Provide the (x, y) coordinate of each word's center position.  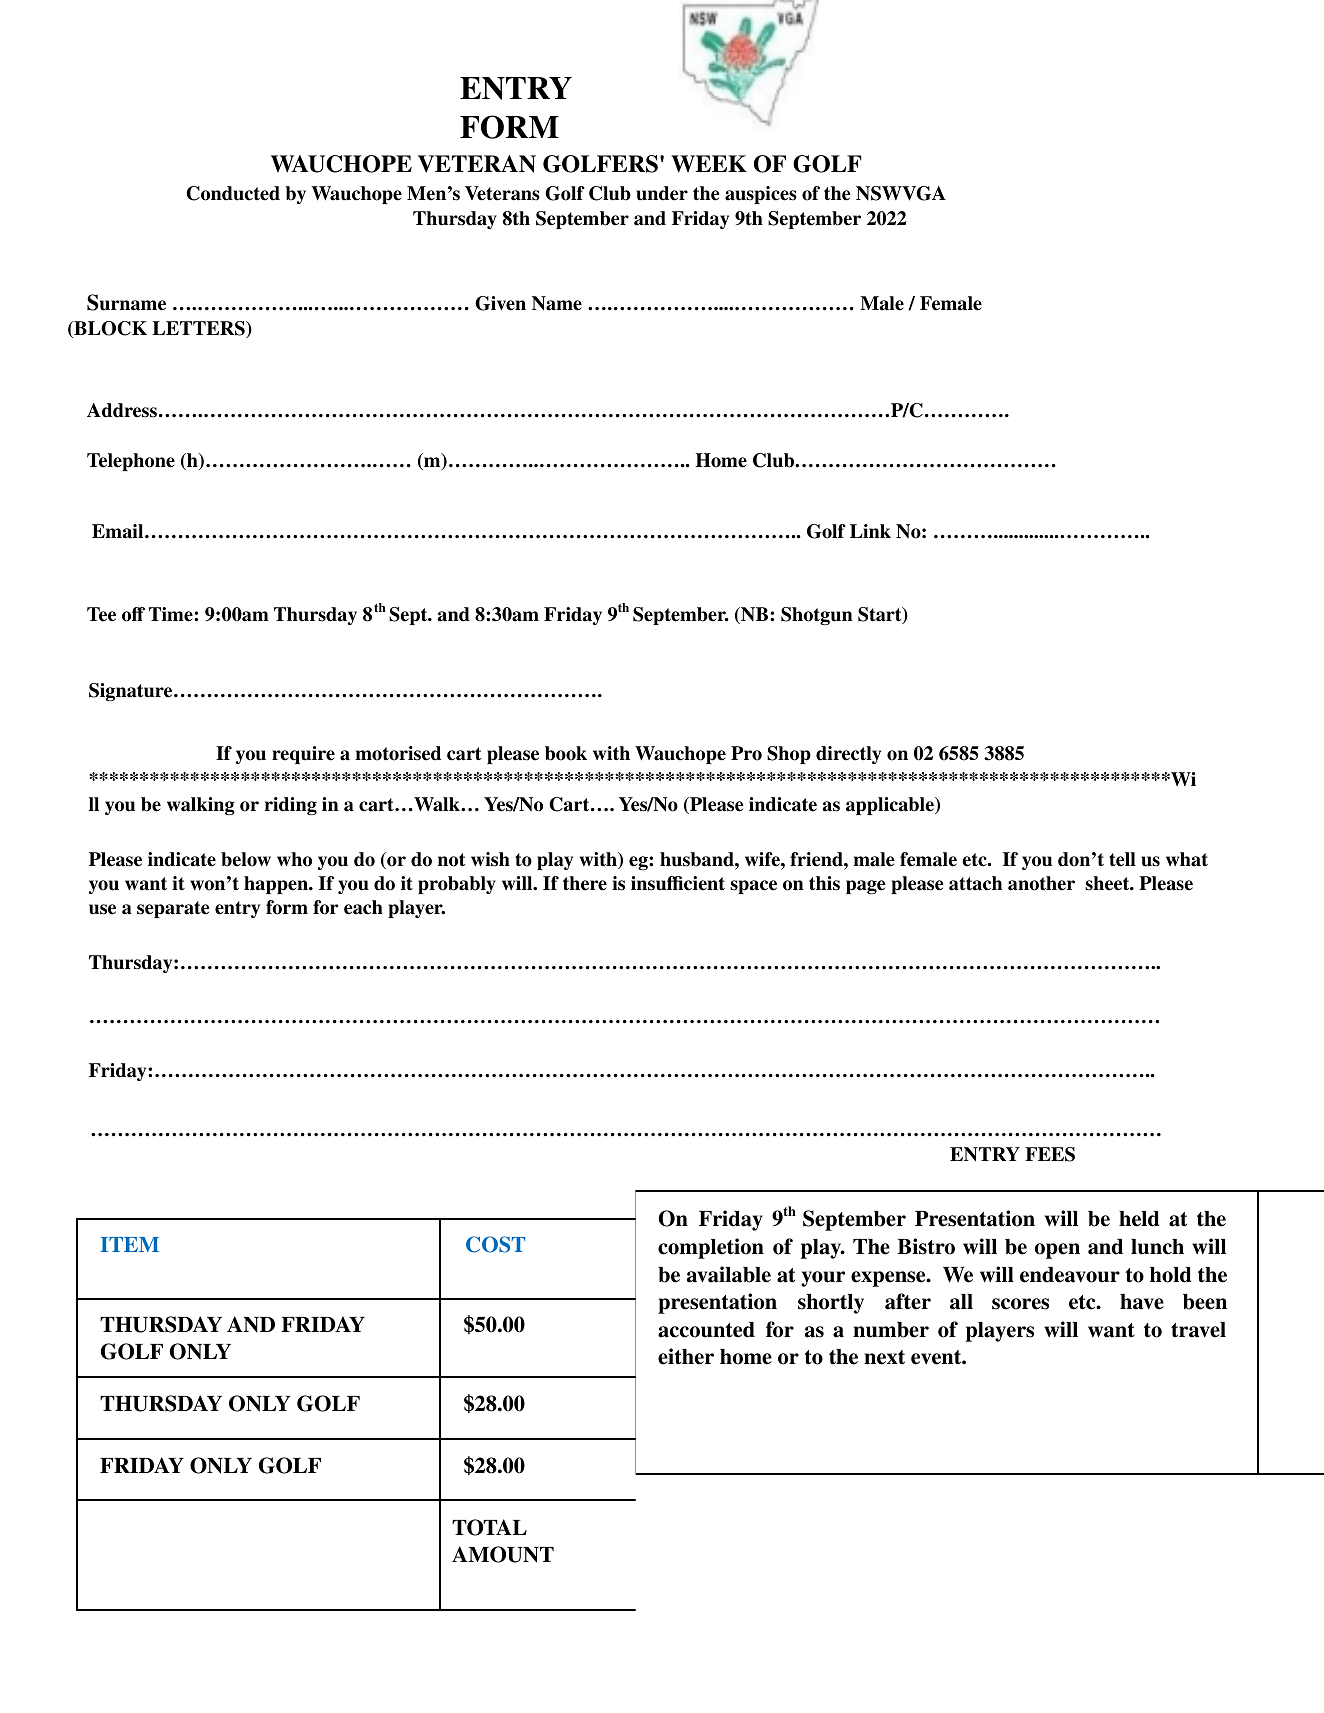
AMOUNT (503, 1554)
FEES (1050, 1154)
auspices (761, 195)
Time (172, 614)
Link (870, 531)
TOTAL (489, 1527)
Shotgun (817, 616)
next (884, 1357)
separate (173, 909)
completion (711, 1248)
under (662, 193)
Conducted (233, 193)
